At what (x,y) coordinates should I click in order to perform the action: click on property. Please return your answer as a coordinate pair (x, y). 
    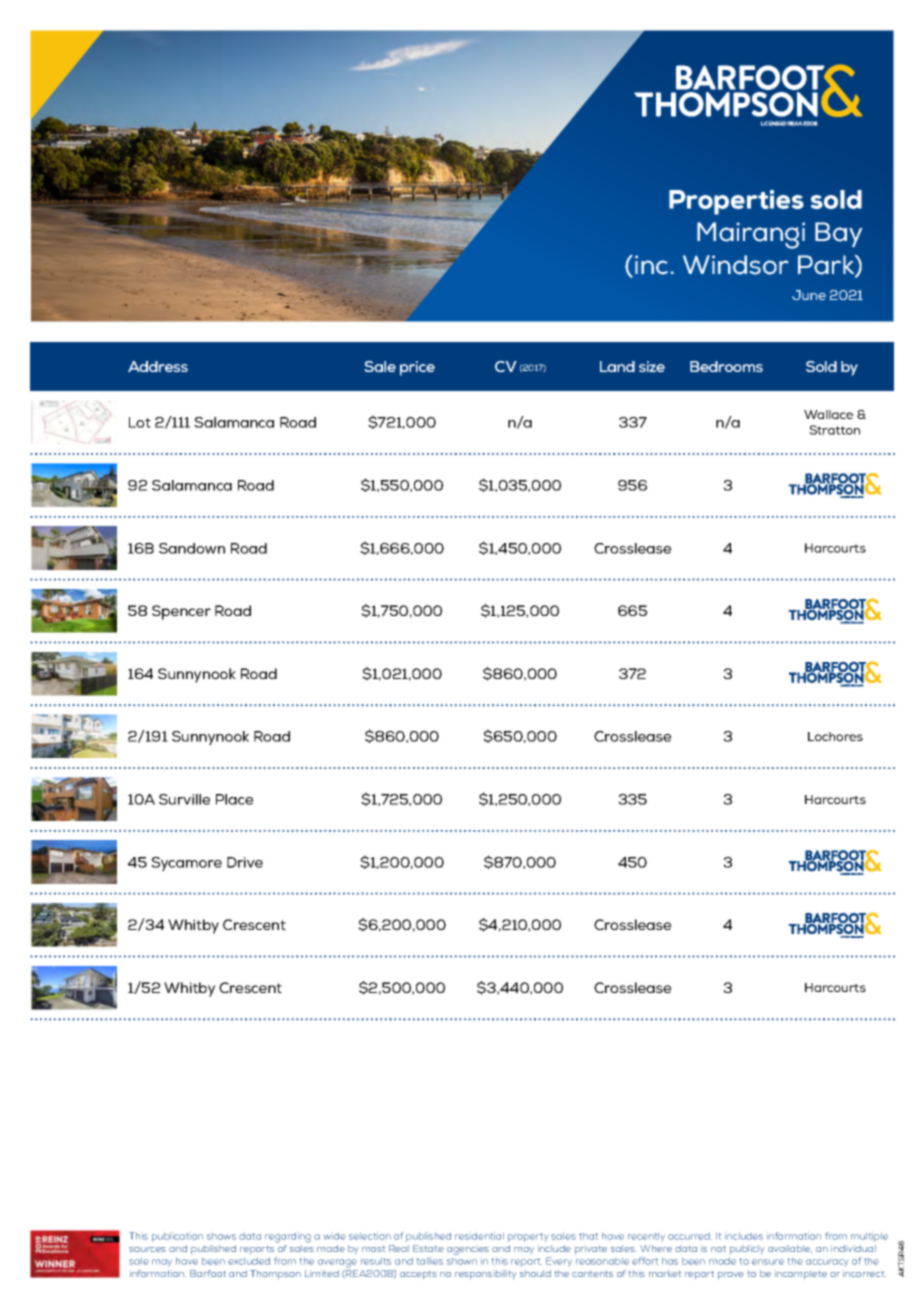
    Looking at the image, I should click on (528, 1237).
